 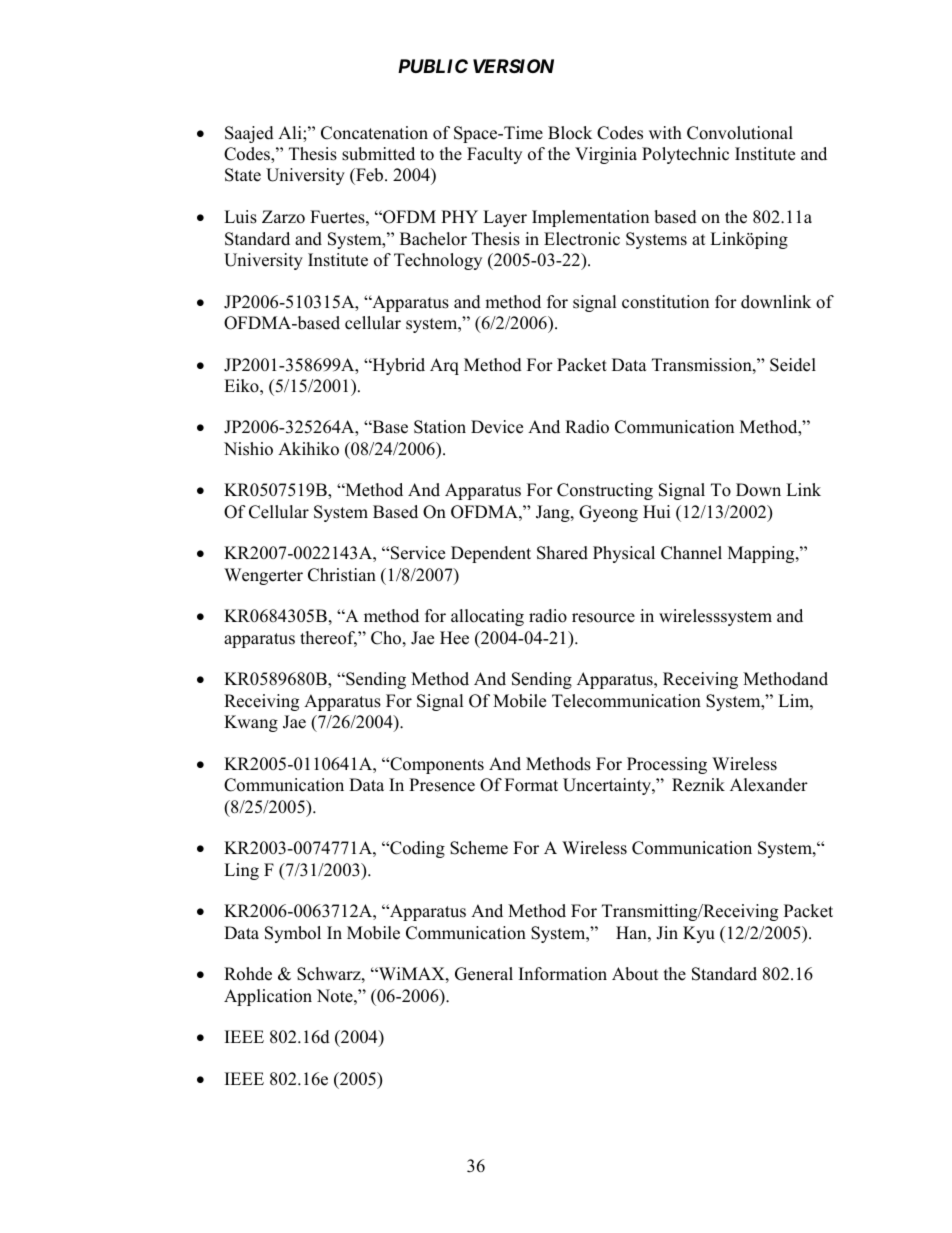 What do you see at coordinates (691, 553) in the document?
I see `Channel` at bounding box center [691, 553].
